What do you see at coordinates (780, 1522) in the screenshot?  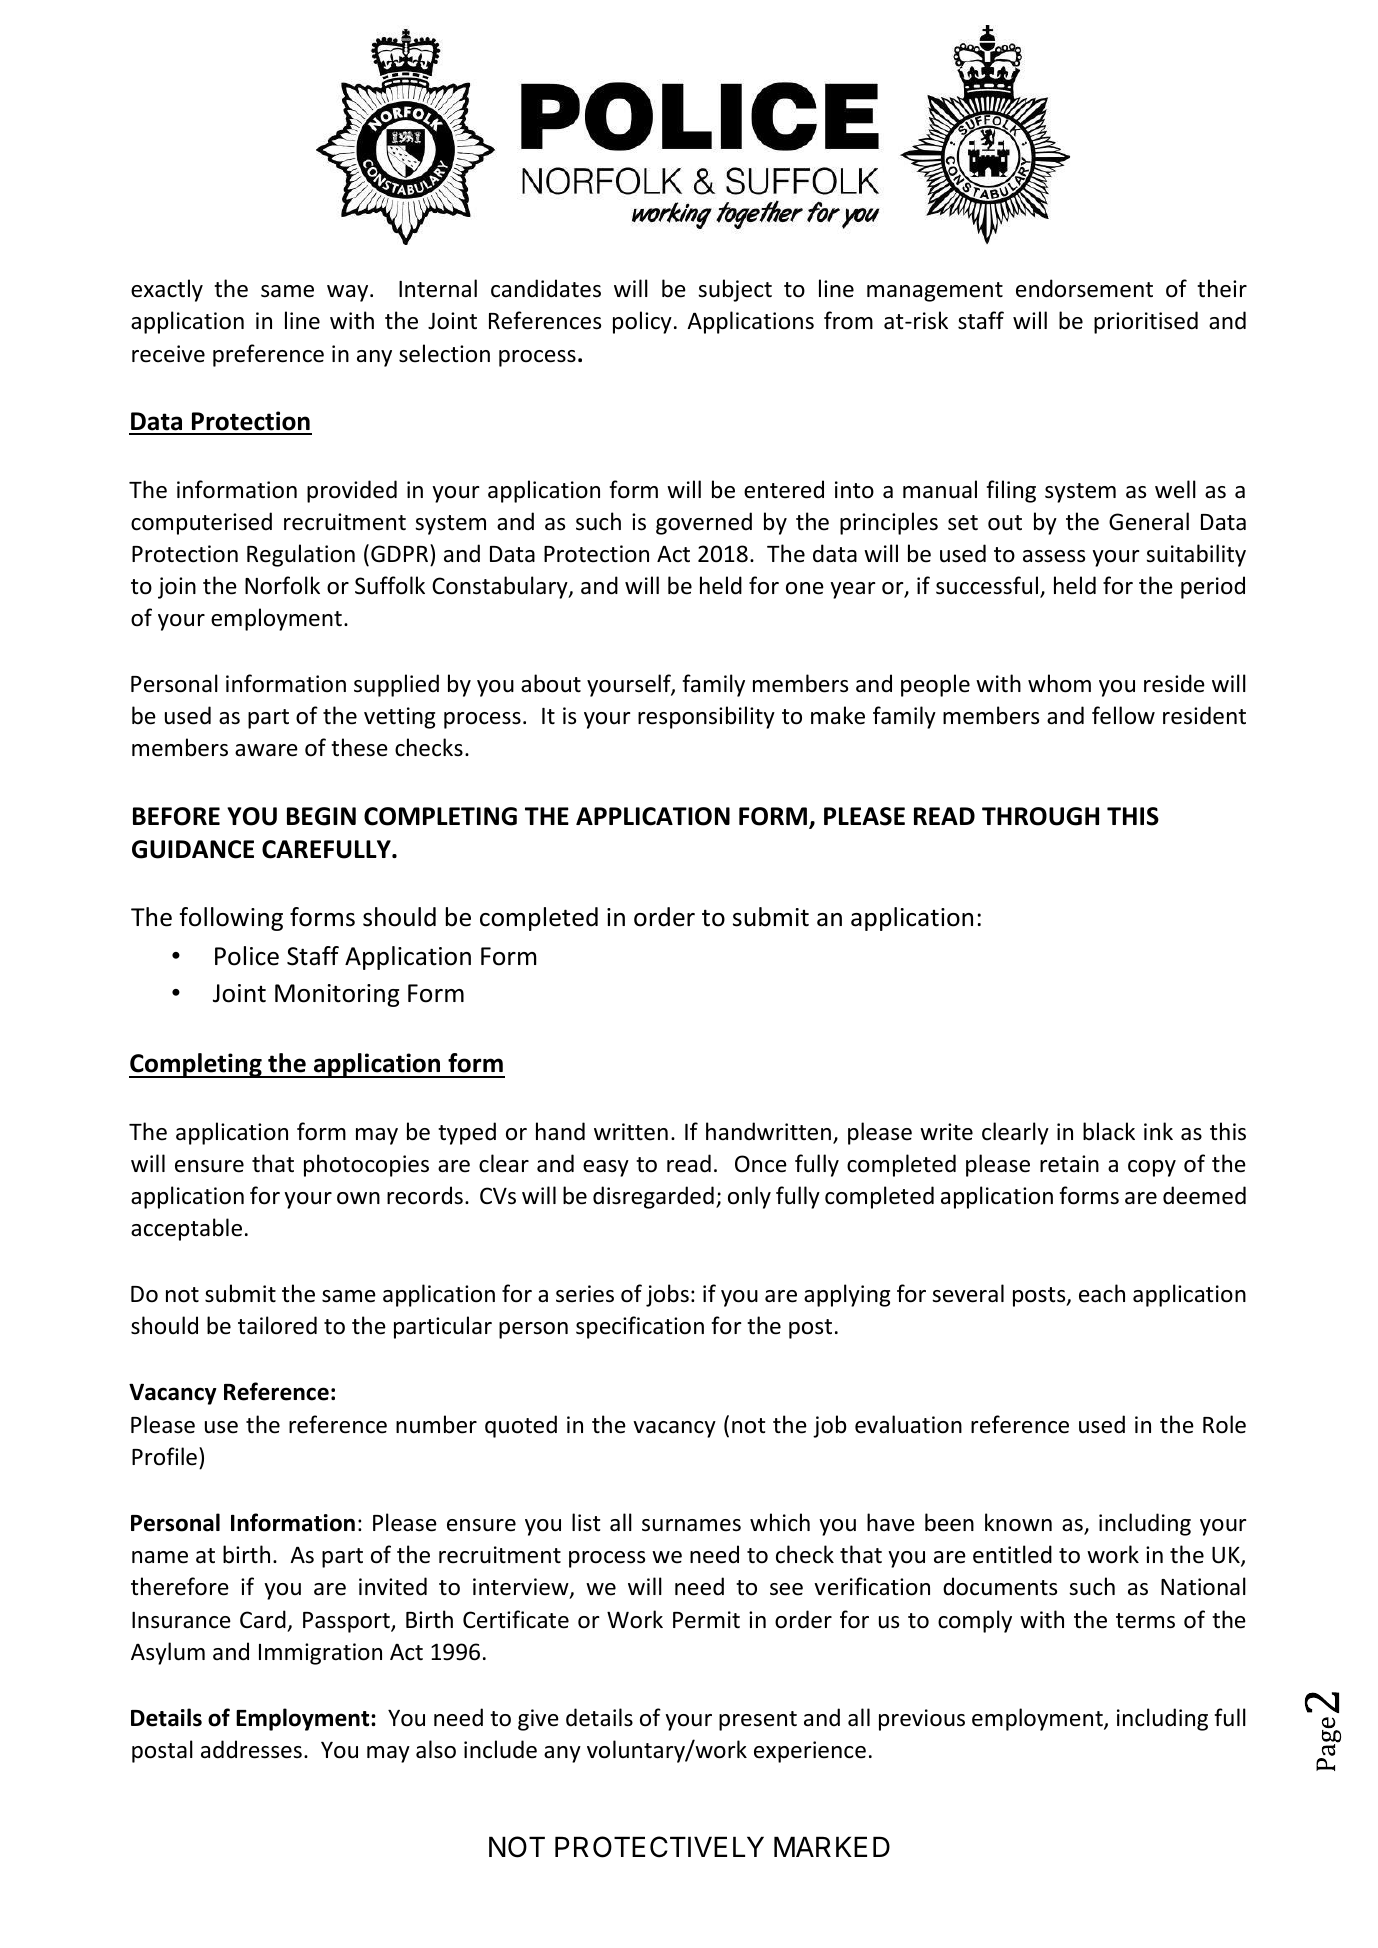 I see `which` at bounding box center [780, 1522].
